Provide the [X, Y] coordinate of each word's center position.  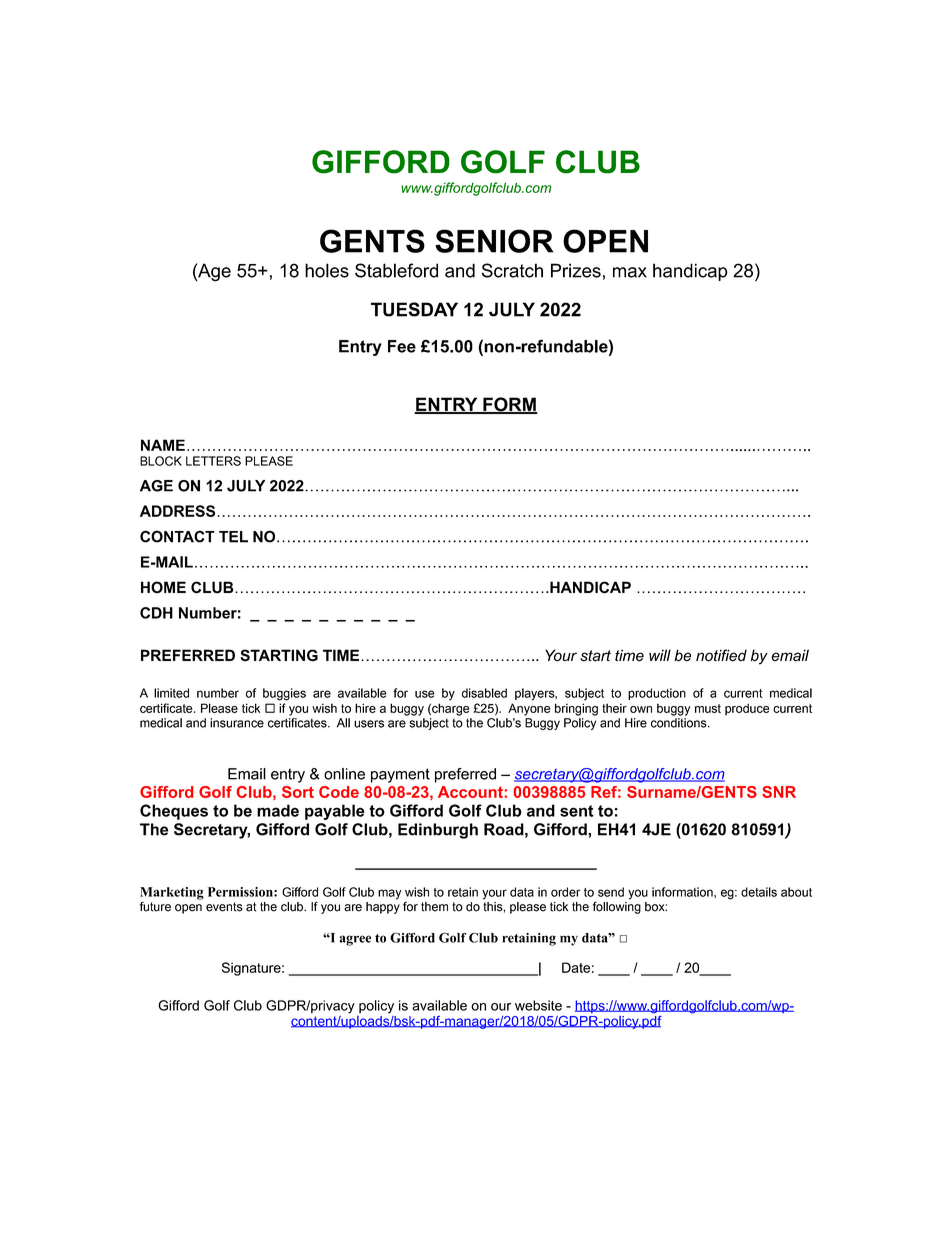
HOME [163, 587]
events [224, 907]
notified [721, 655]
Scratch [512, 270]
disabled [484, 693]
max [630, 272]
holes [327, 270]
